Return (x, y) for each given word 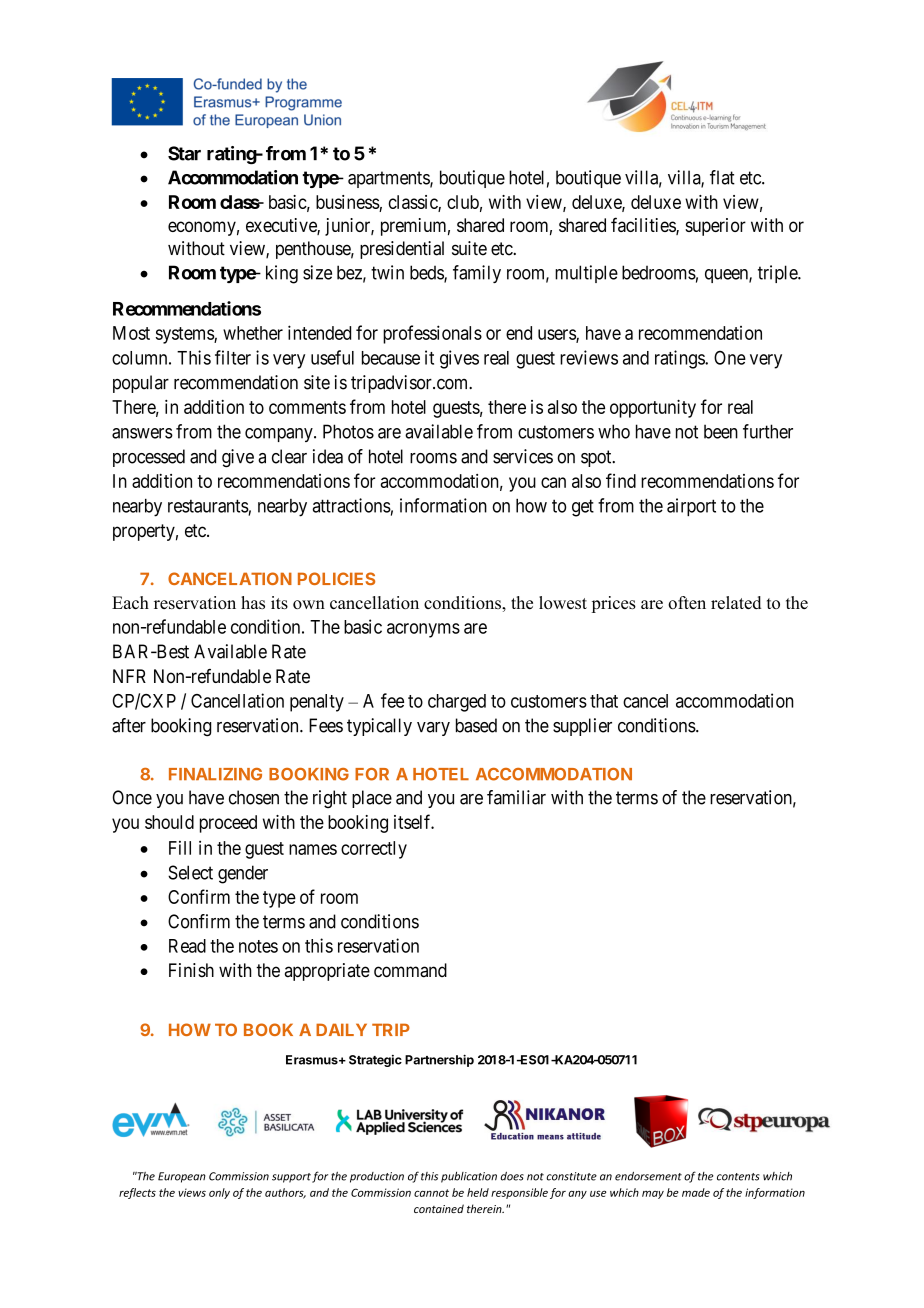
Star (184, 153)
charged (457, 703)
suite (469, 248)
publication (469, 1177)
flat (722, 177)
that (604, 701)
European (182, 1177)
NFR (129, 676)
